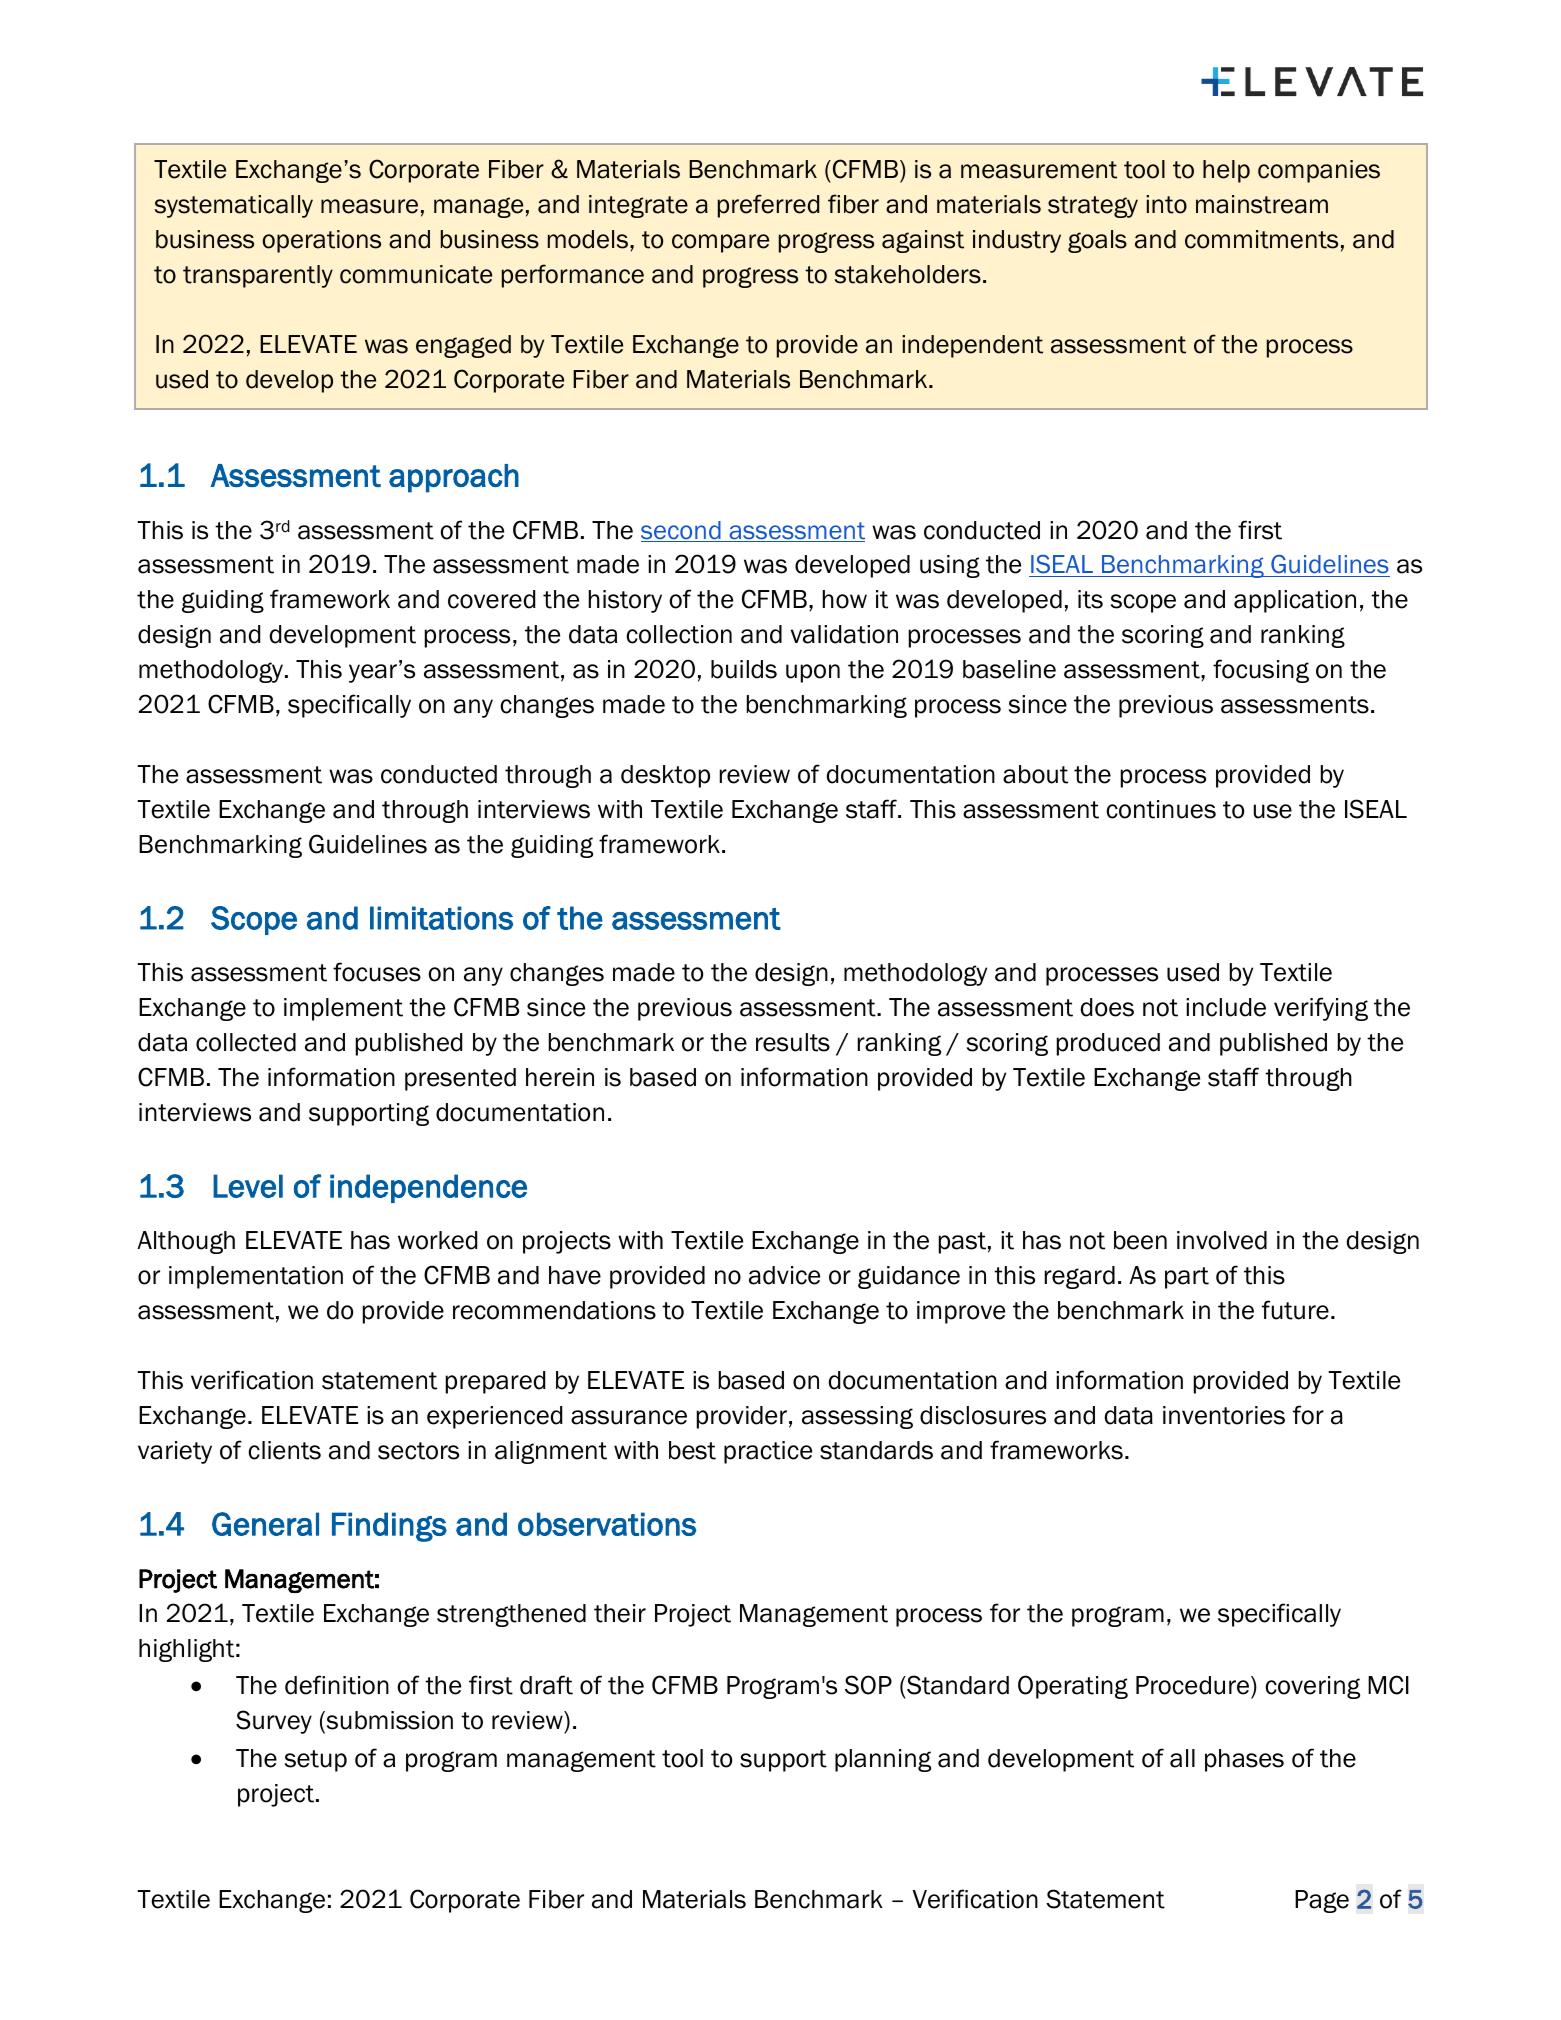 The width and height of the image is (1561, 2020). What do you see at coordinates (1224, 1415) in the image?
I see `inventories` at bounding box center [1224, 1415].
